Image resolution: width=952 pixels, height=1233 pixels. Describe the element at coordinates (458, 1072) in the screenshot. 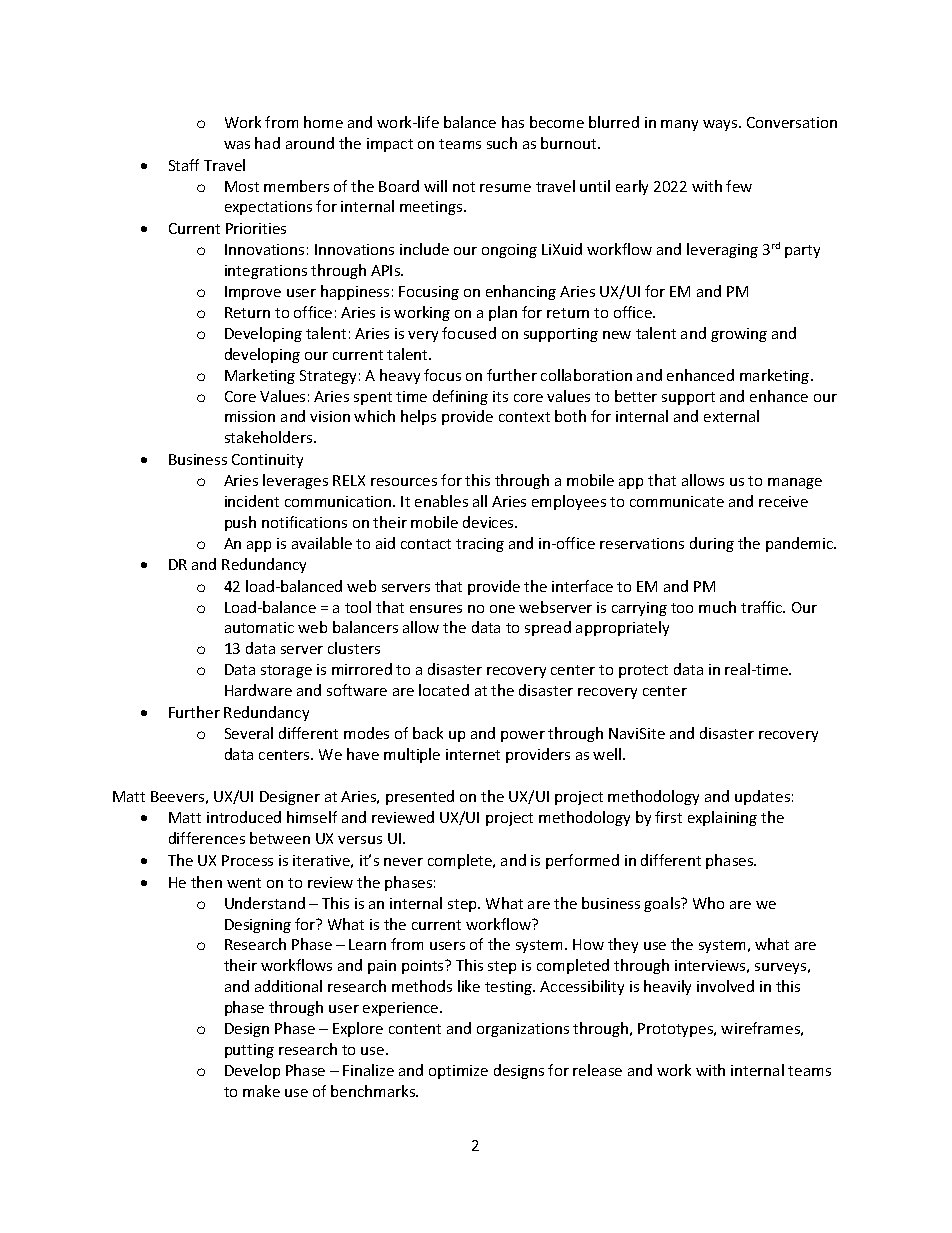

I see `optimize` at that location.
